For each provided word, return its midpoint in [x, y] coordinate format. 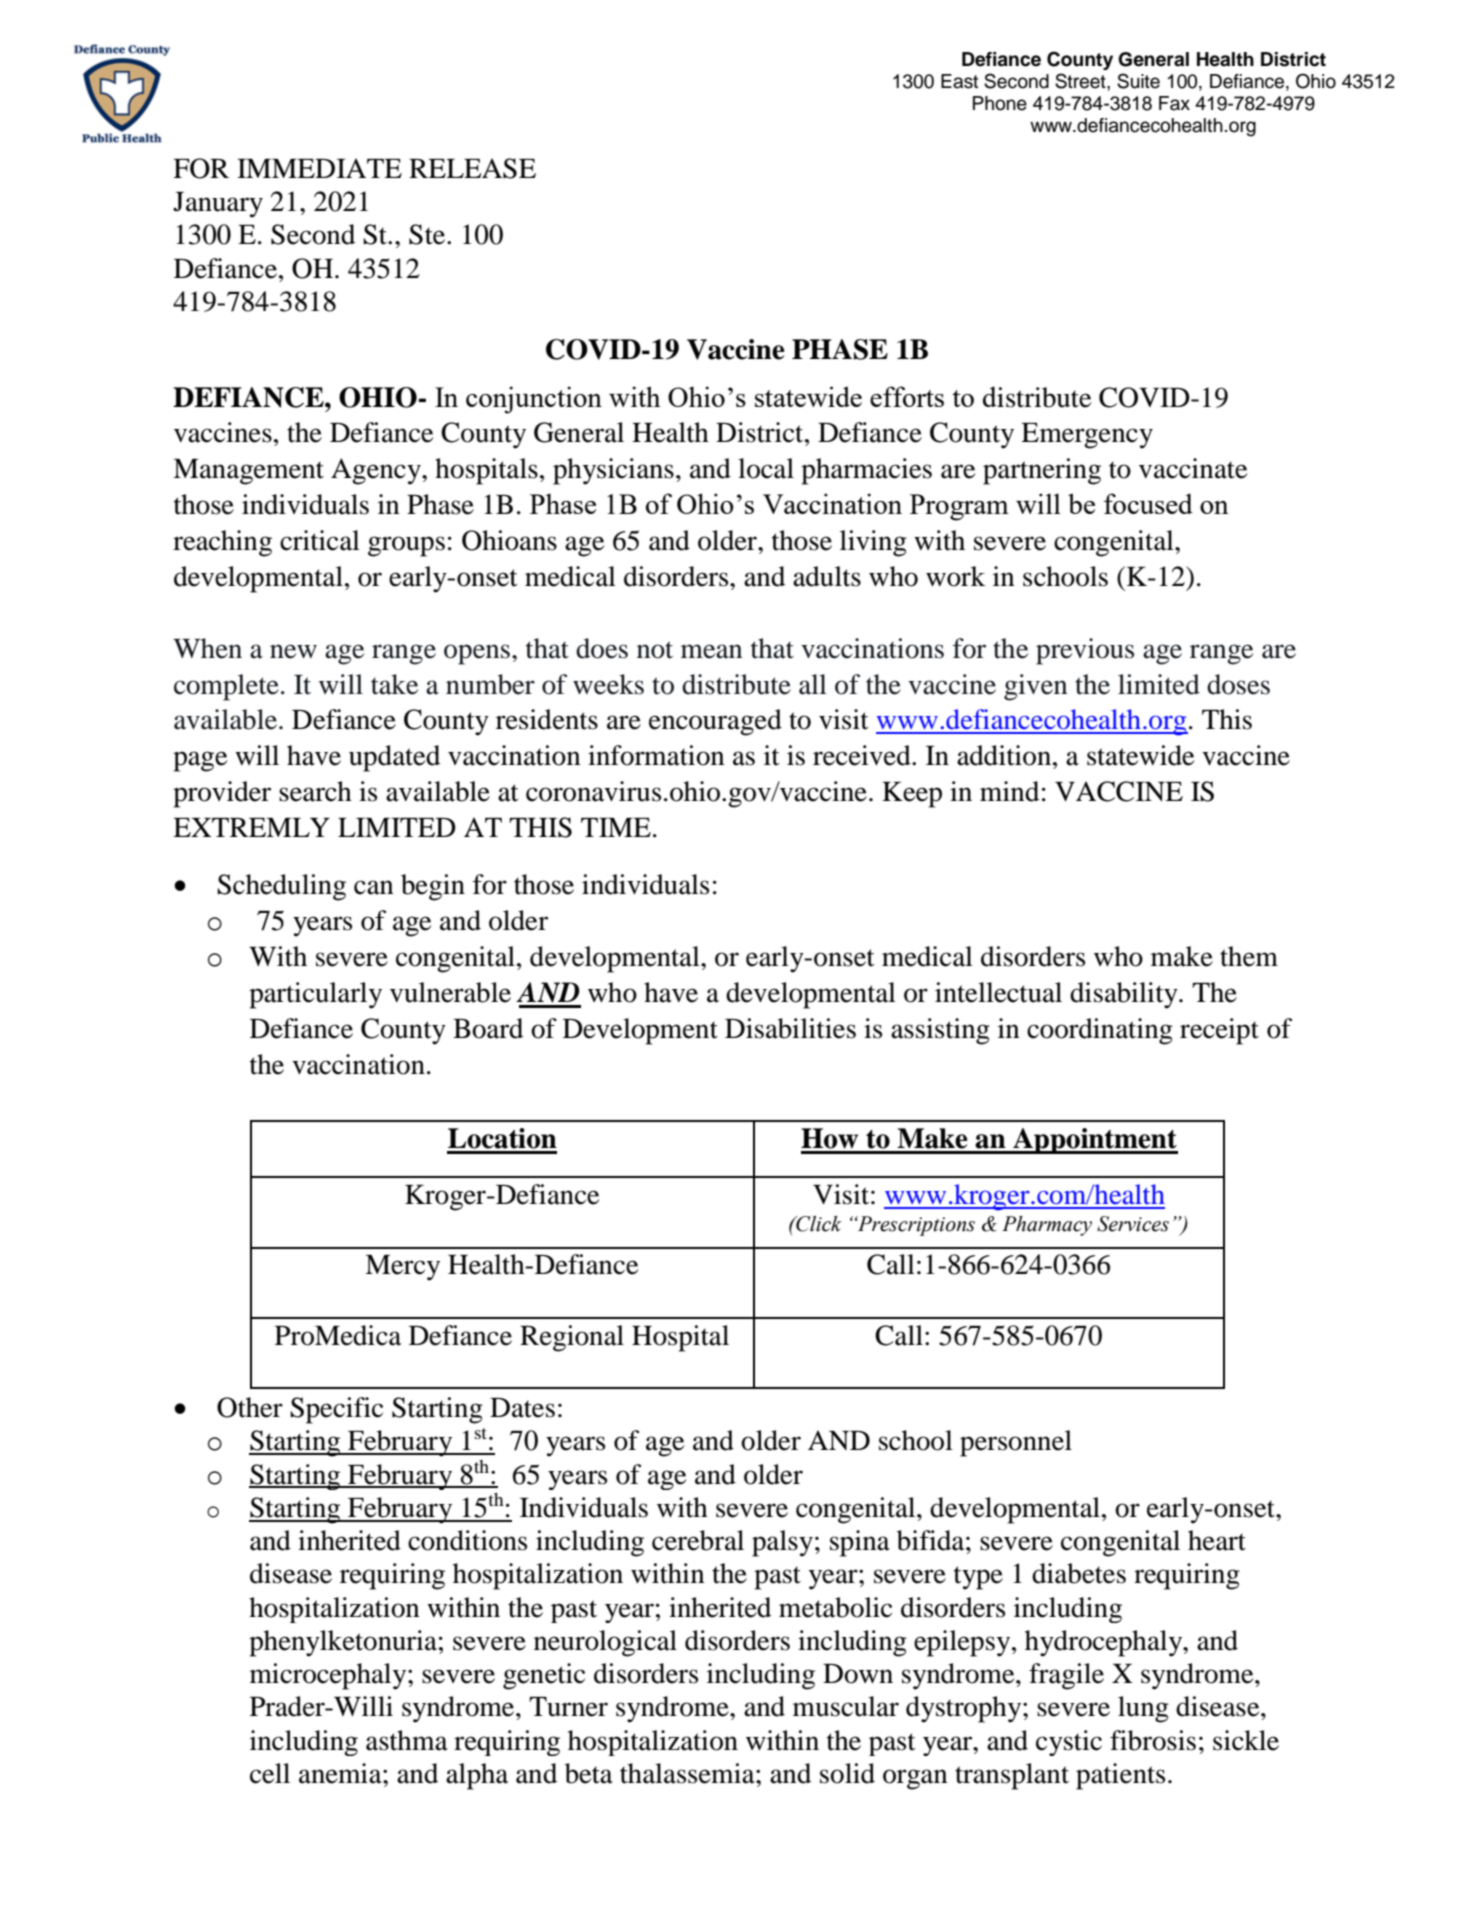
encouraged [715, 722]
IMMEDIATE [319, 168]
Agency [377, 471]
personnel [1016, 1443]
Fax [1174, 103]
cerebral [698, 1540]
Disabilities [790, 1028]
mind [1009, 791]
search [315, 791]
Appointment [1094, 1141]
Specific [336, 1410]
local [766, 468]
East [959, 81]
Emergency [1087, 436]
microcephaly [329, 1676]
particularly [315, 995]
